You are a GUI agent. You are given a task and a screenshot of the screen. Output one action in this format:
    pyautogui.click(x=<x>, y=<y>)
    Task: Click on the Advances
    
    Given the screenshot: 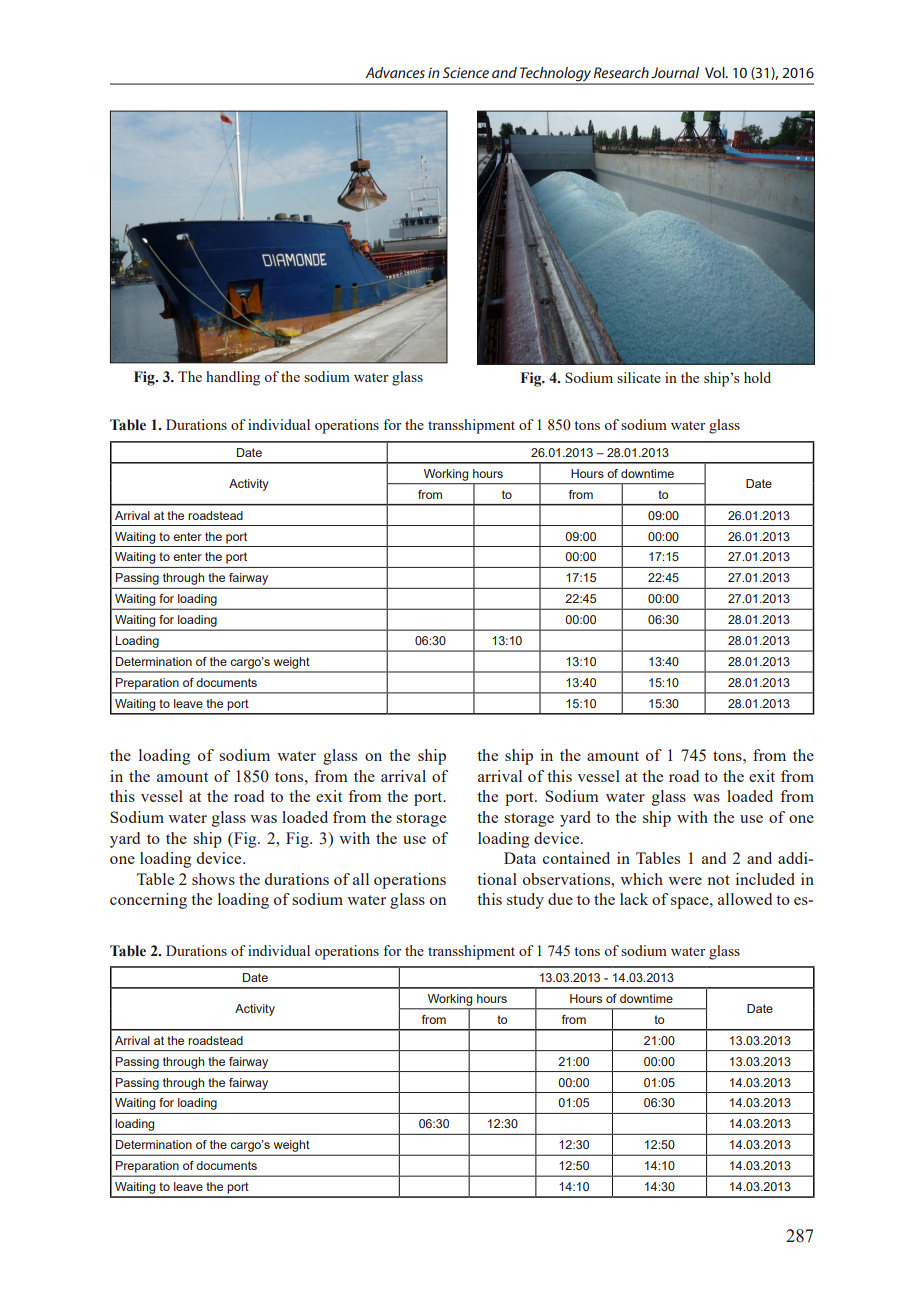 What is the action you would take?
    pyautogui.click(x=395, y=72)
